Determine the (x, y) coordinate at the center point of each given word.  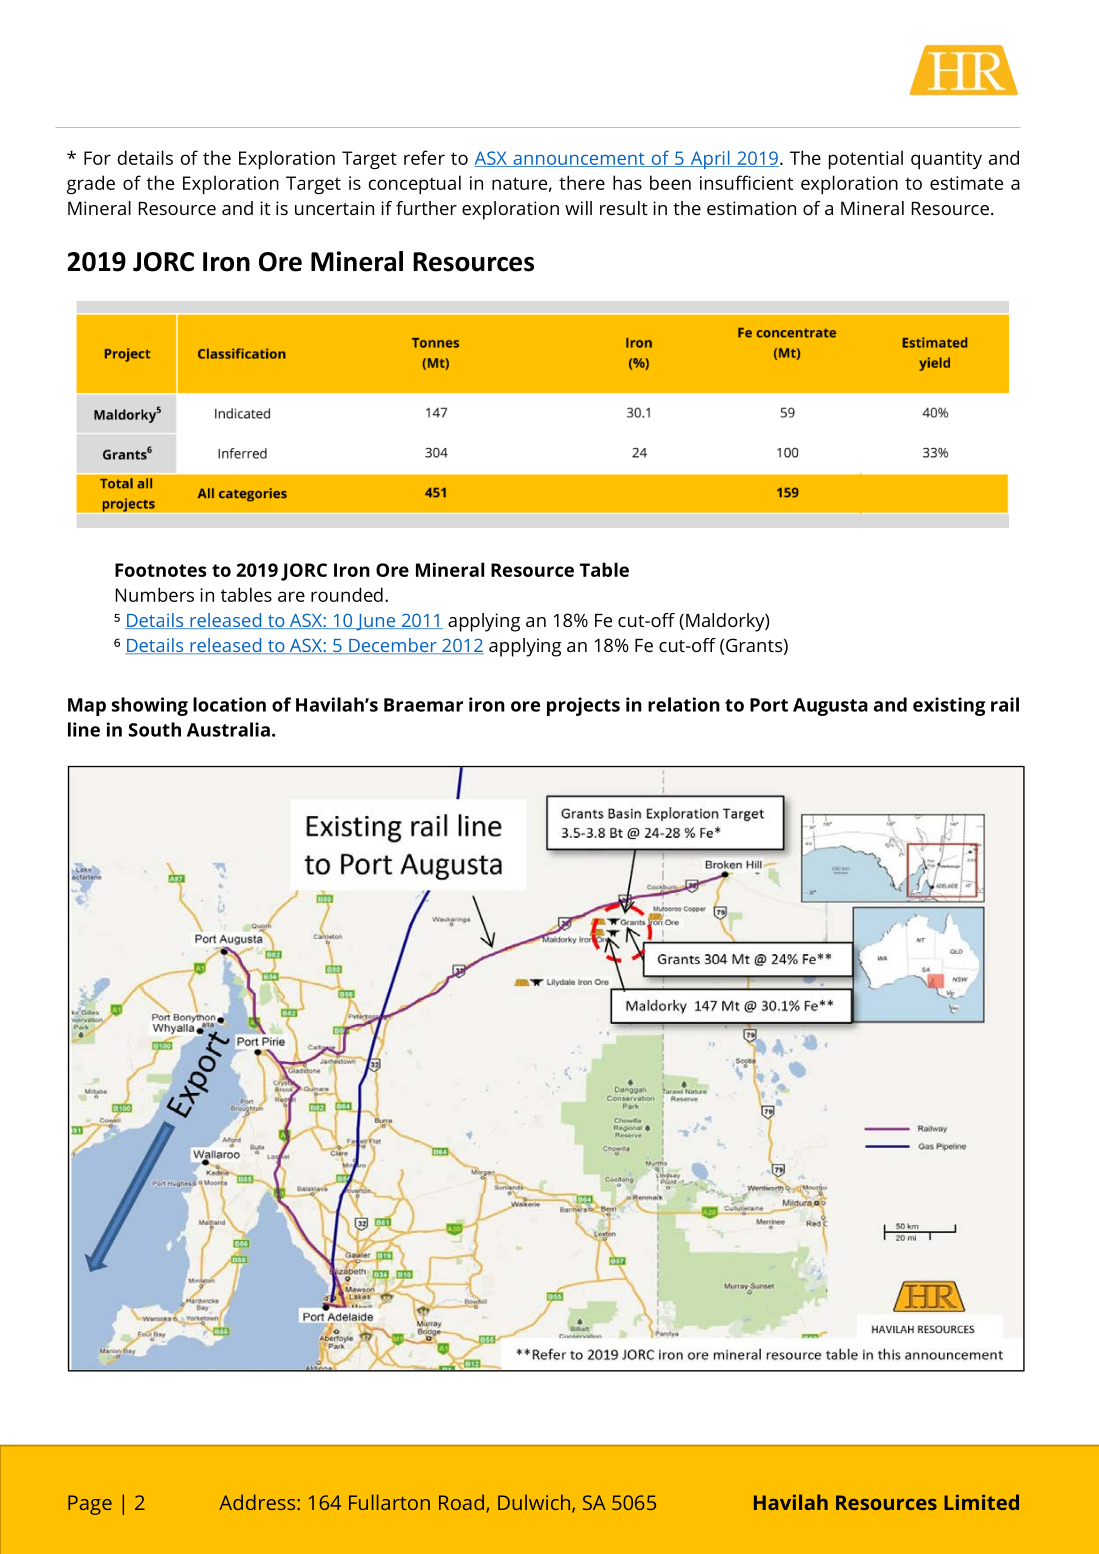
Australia (228, 729)
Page (90, 1505)
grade (91, 184)
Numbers (155, 594)
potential (866, 159)
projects (583, 706)
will (578, 208)
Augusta (830, 707)
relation (684, 704)
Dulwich (535, 1503)
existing (949, 706)
